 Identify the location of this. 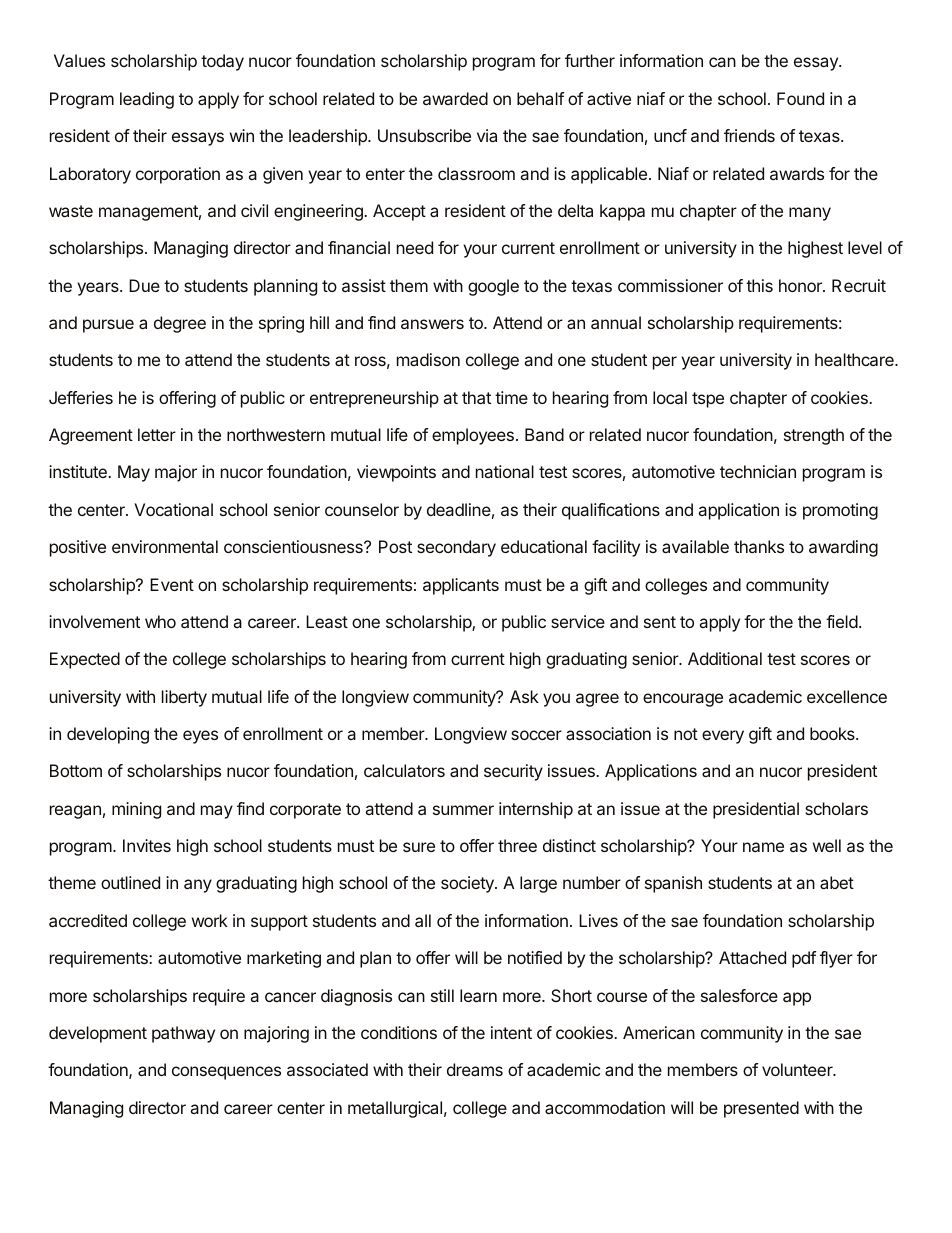
(759, 285).
